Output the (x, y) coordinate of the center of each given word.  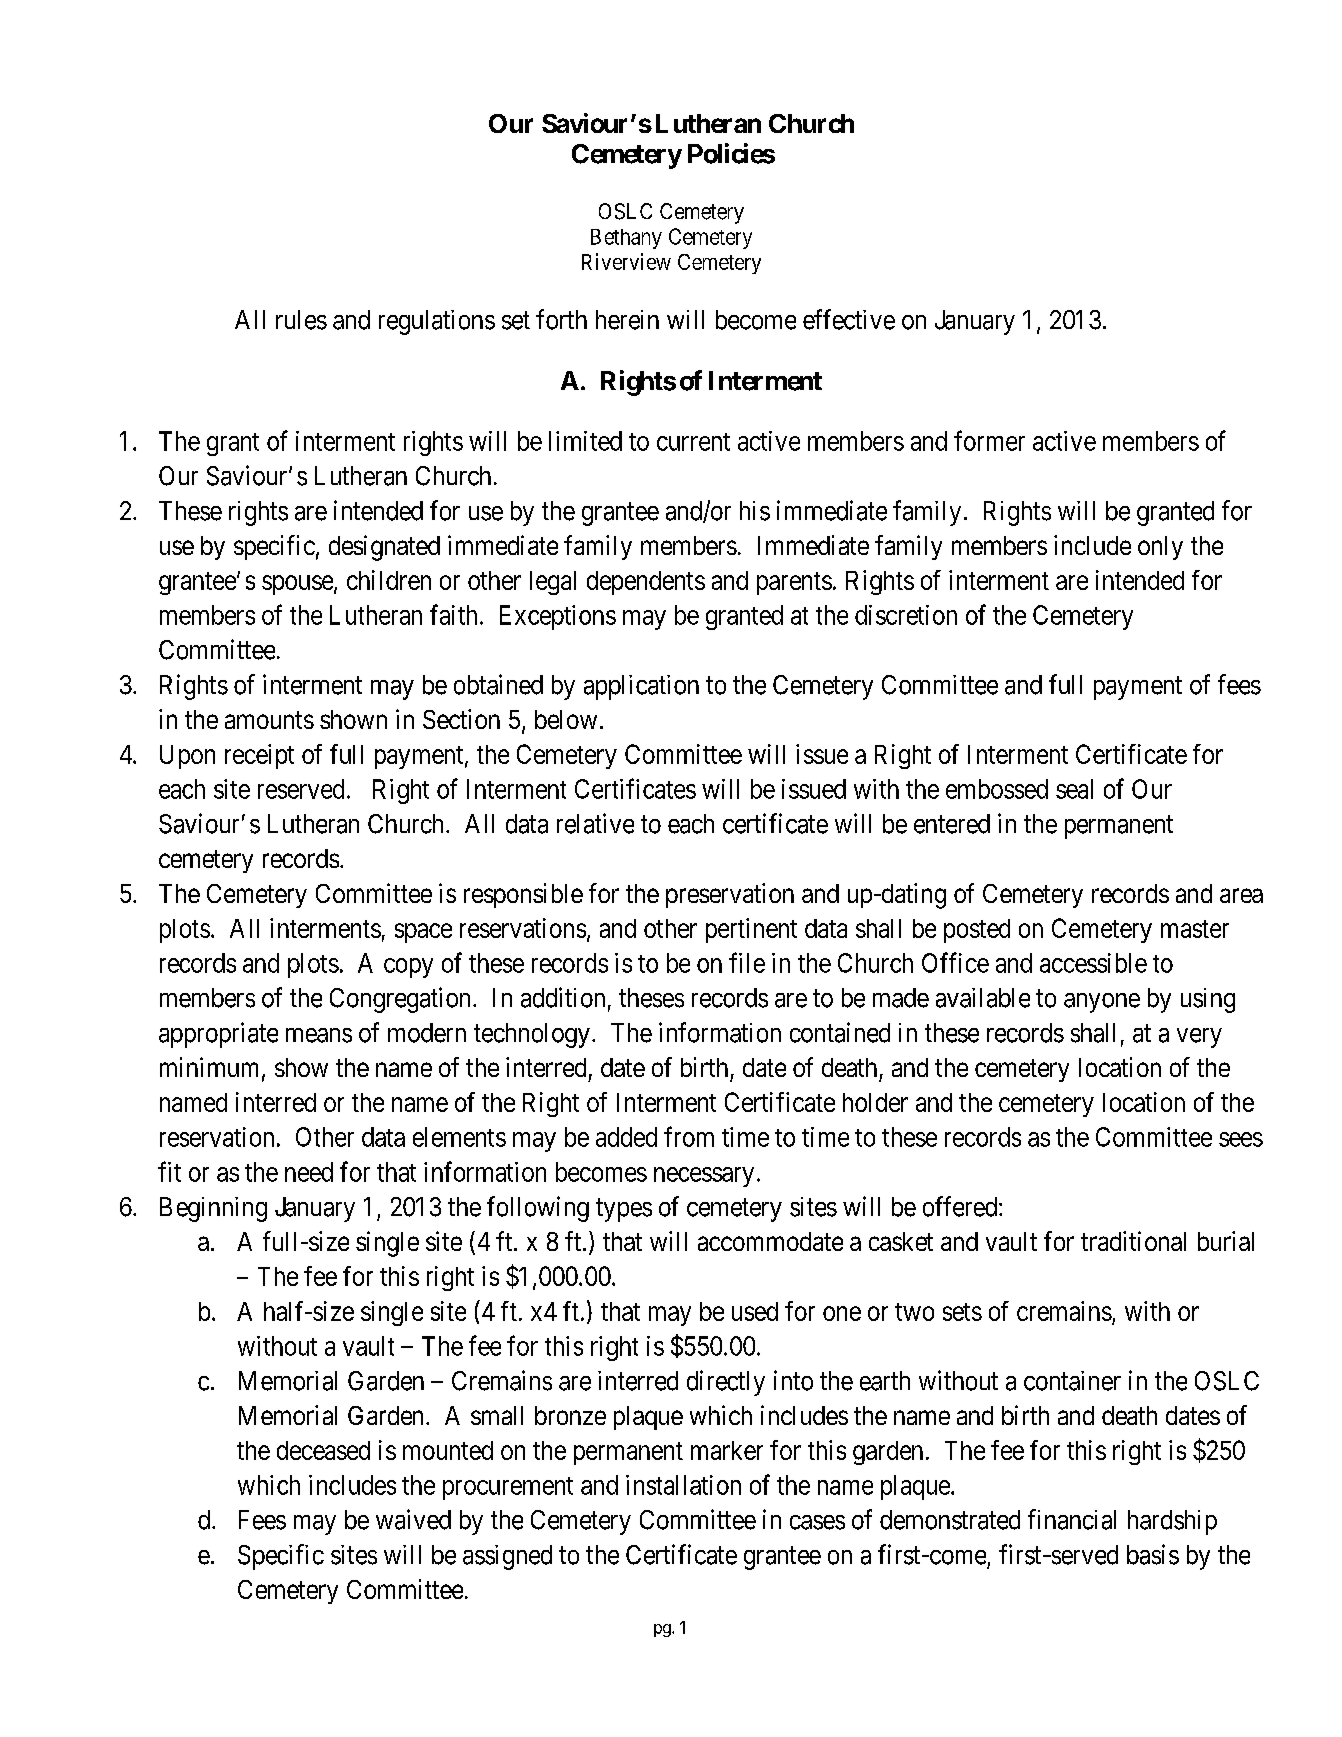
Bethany (626, 239)
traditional (1133, 1241)
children (389, 580)
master (1195, 929)
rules (301, 320)
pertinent (751, 930)
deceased (323, 1450)
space (423, 933)
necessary (704, 1177)
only (1160, 548)
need (309, 1172)
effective (849, 319)
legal (553, 583)
